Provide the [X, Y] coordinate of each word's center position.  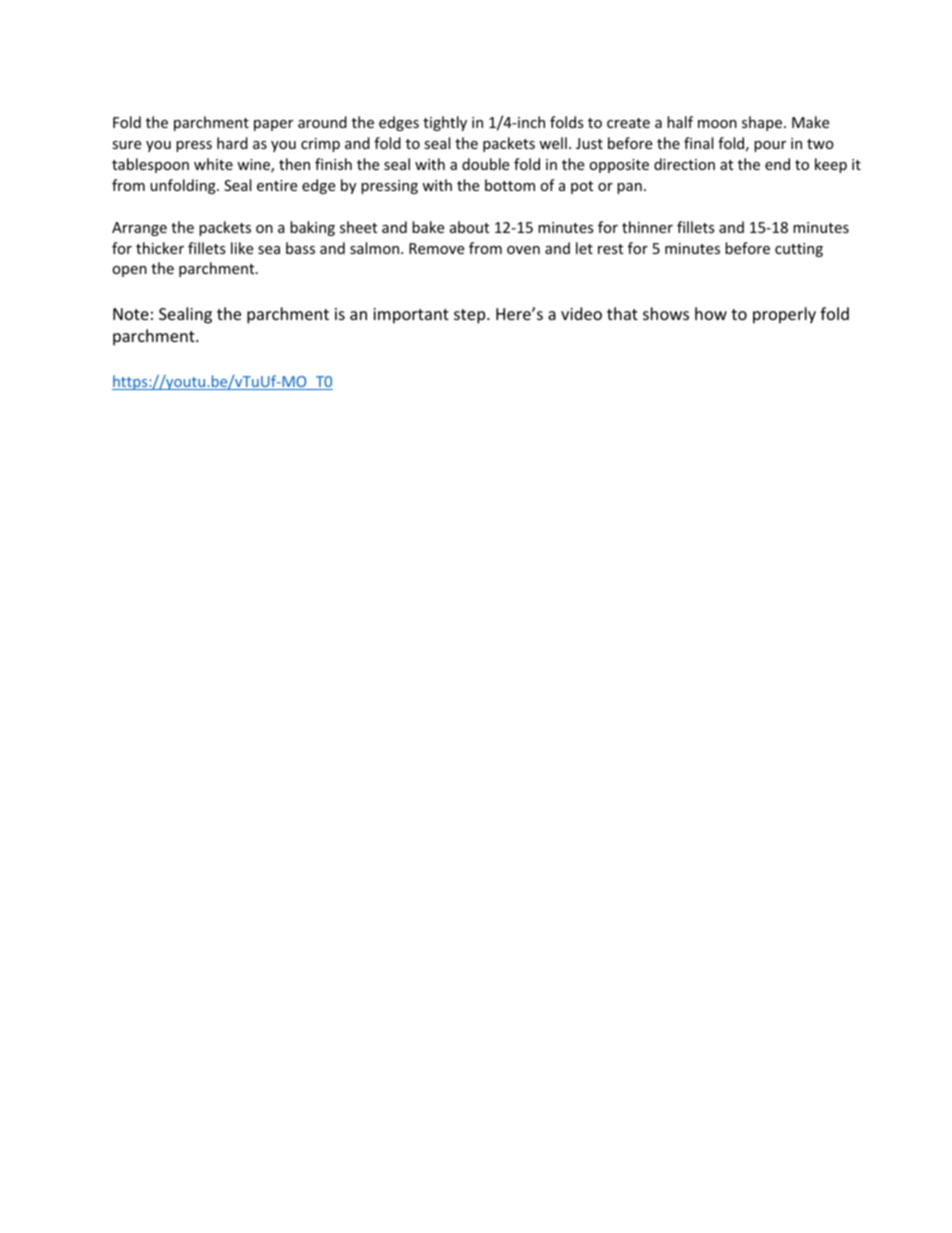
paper [273, 125]
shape [763, 123]
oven [523, 250]
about [469, 227]
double [485, 164]
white [213, 164]
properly [784, 315]
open [129, 271]
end [777, 164]
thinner [647, 227]
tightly [445, 123]
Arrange [139, 229]
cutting [799, 250]
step [471, 316]
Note [131, 314]
